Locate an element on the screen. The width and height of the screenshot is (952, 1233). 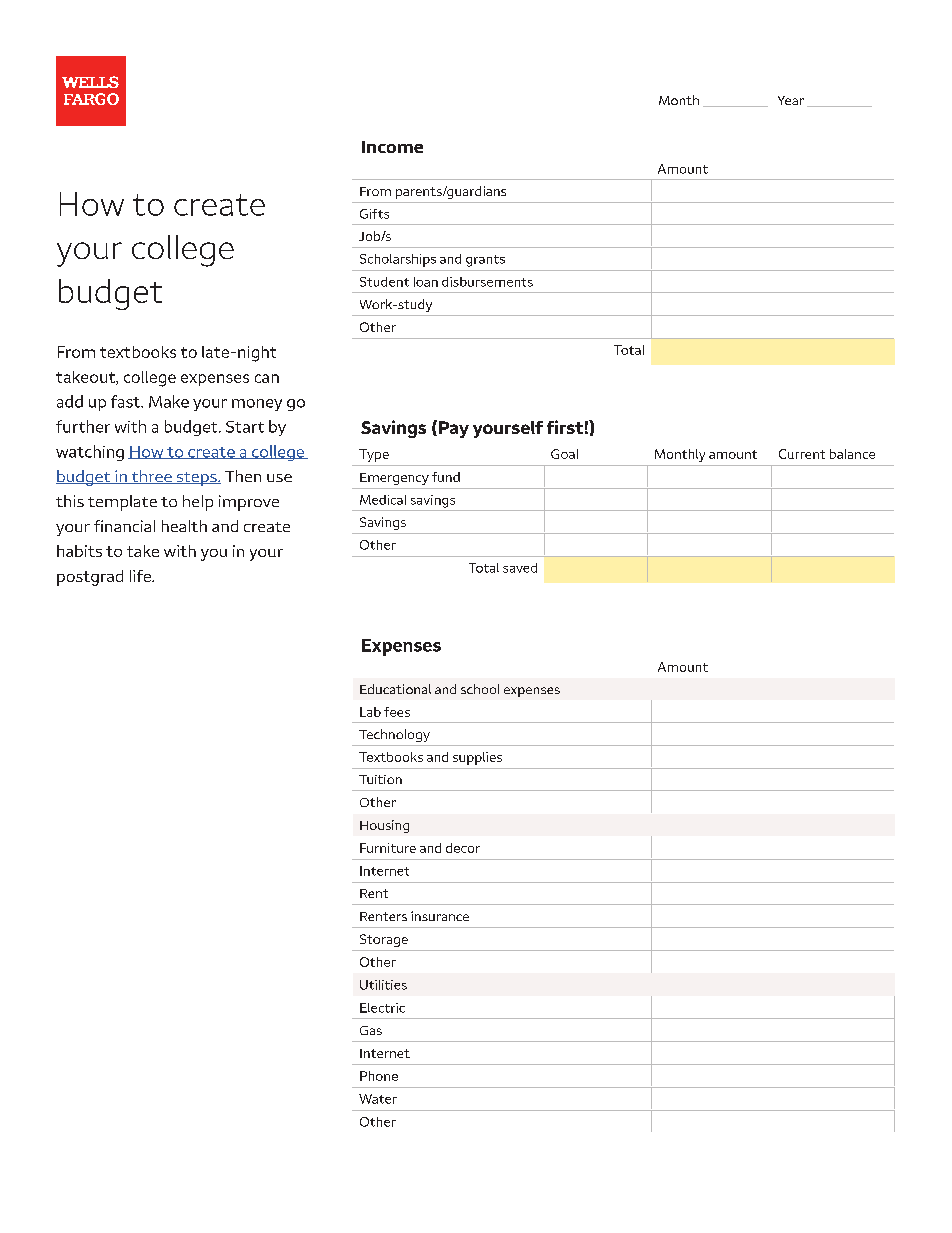
Year is located at coordinates (791, 100).
